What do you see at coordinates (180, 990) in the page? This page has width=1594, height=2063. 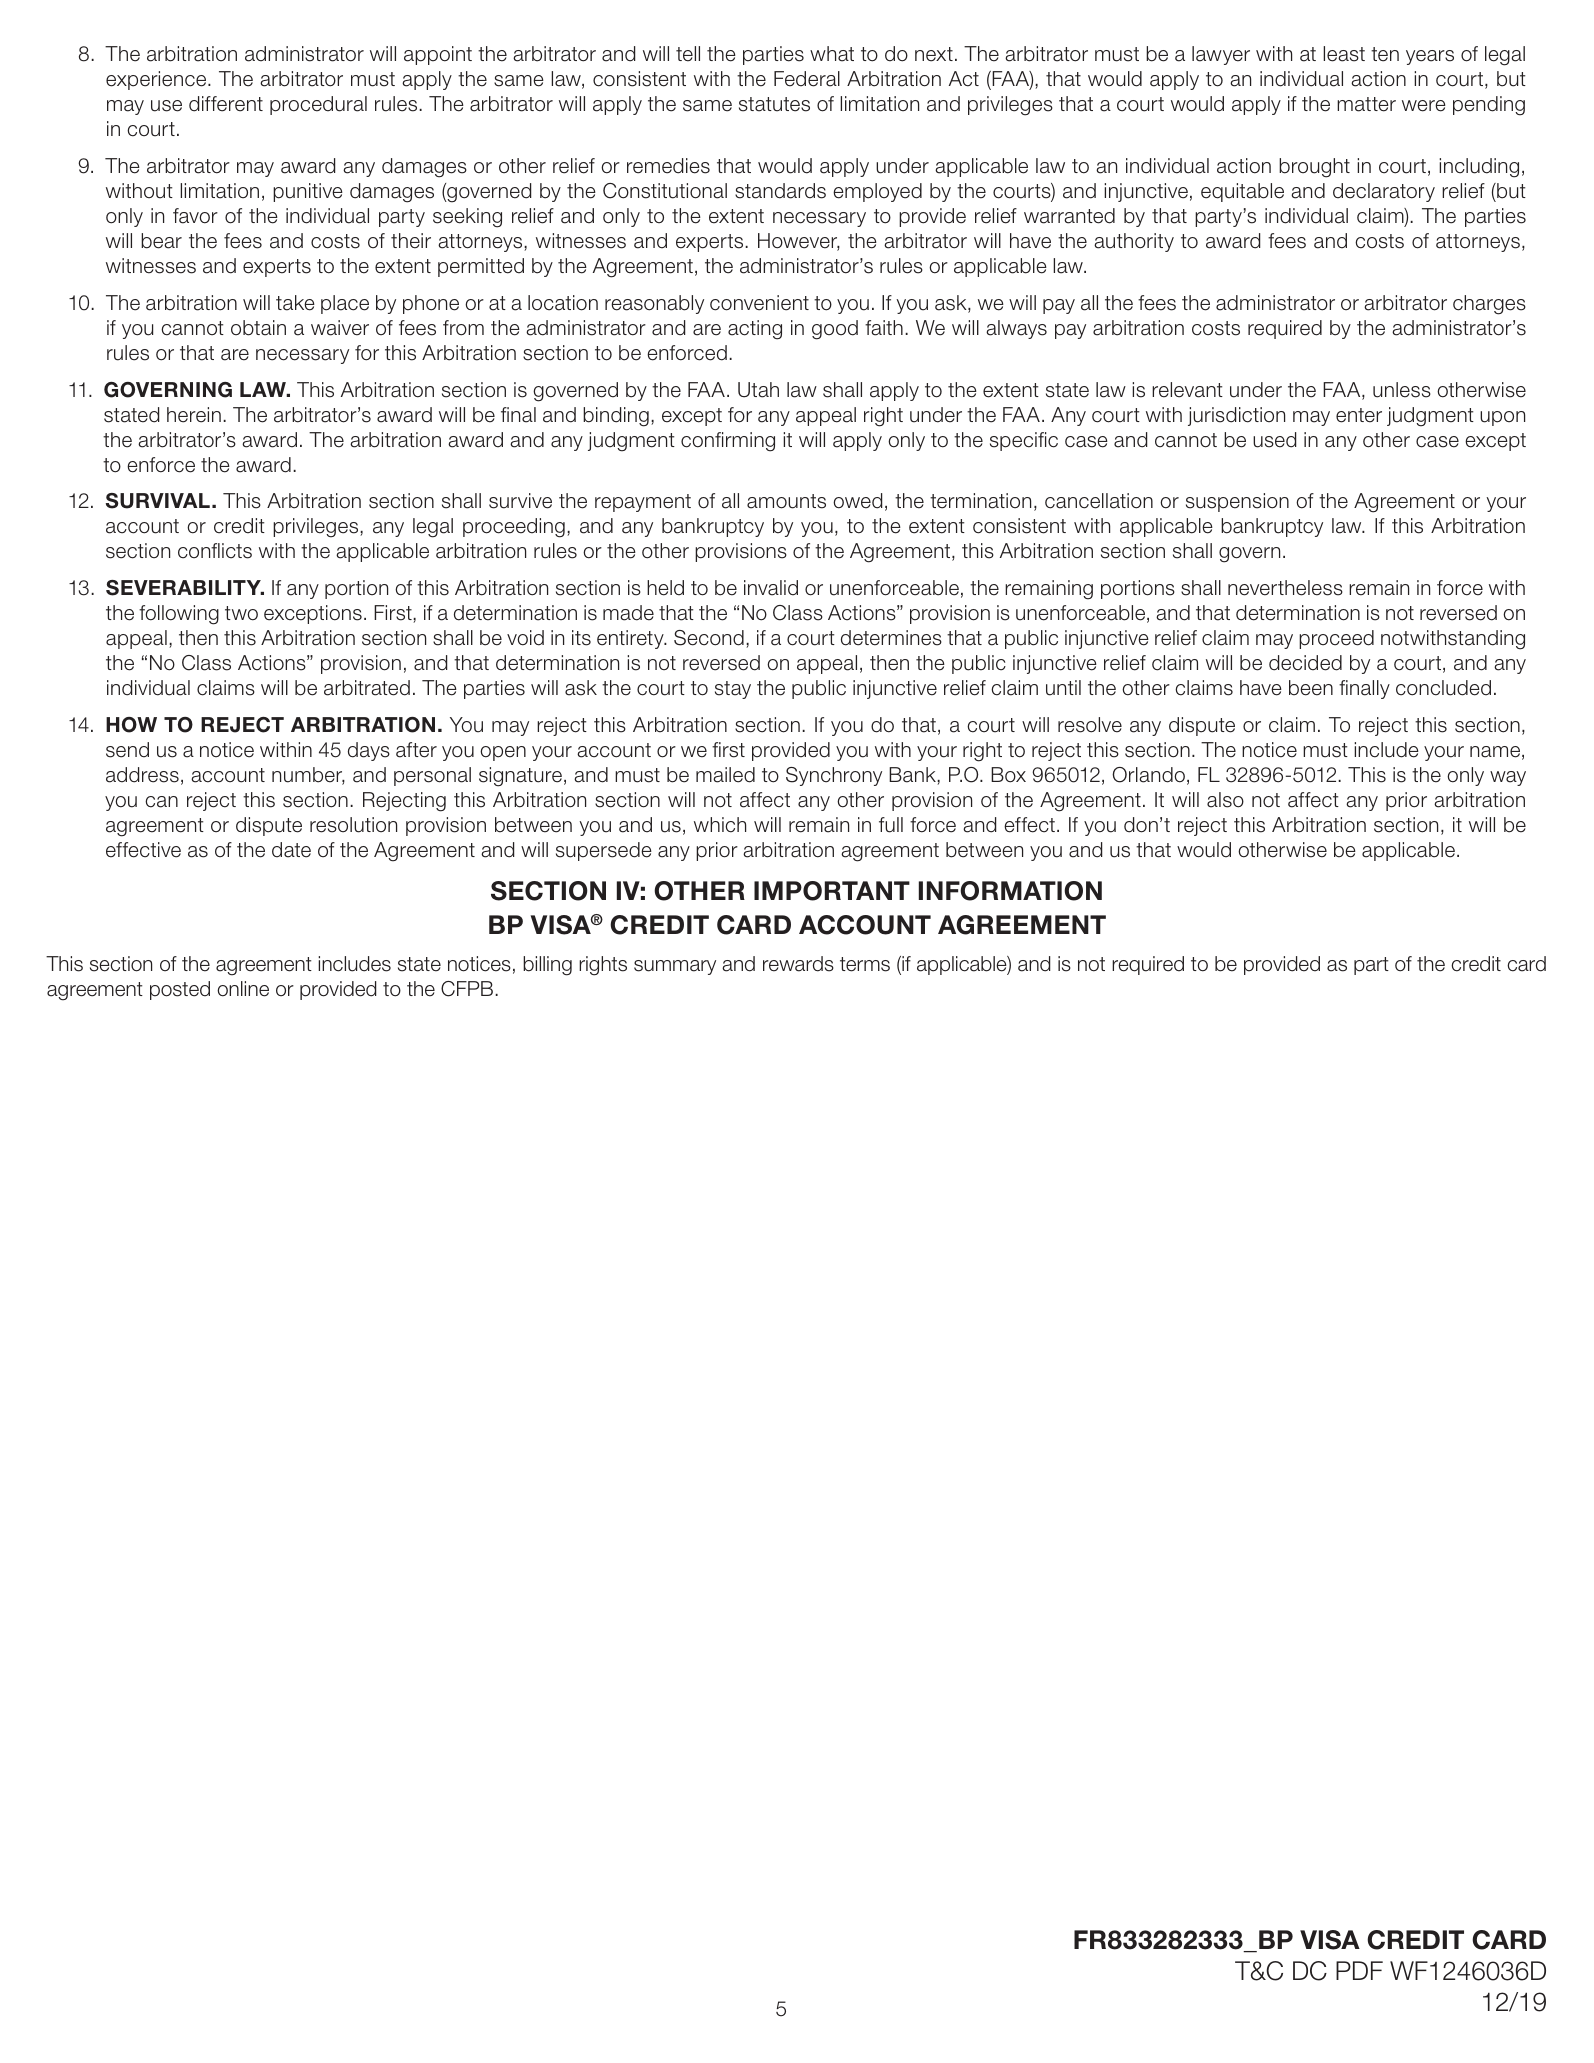 I see `posted` at bounding box center [180, 990].
